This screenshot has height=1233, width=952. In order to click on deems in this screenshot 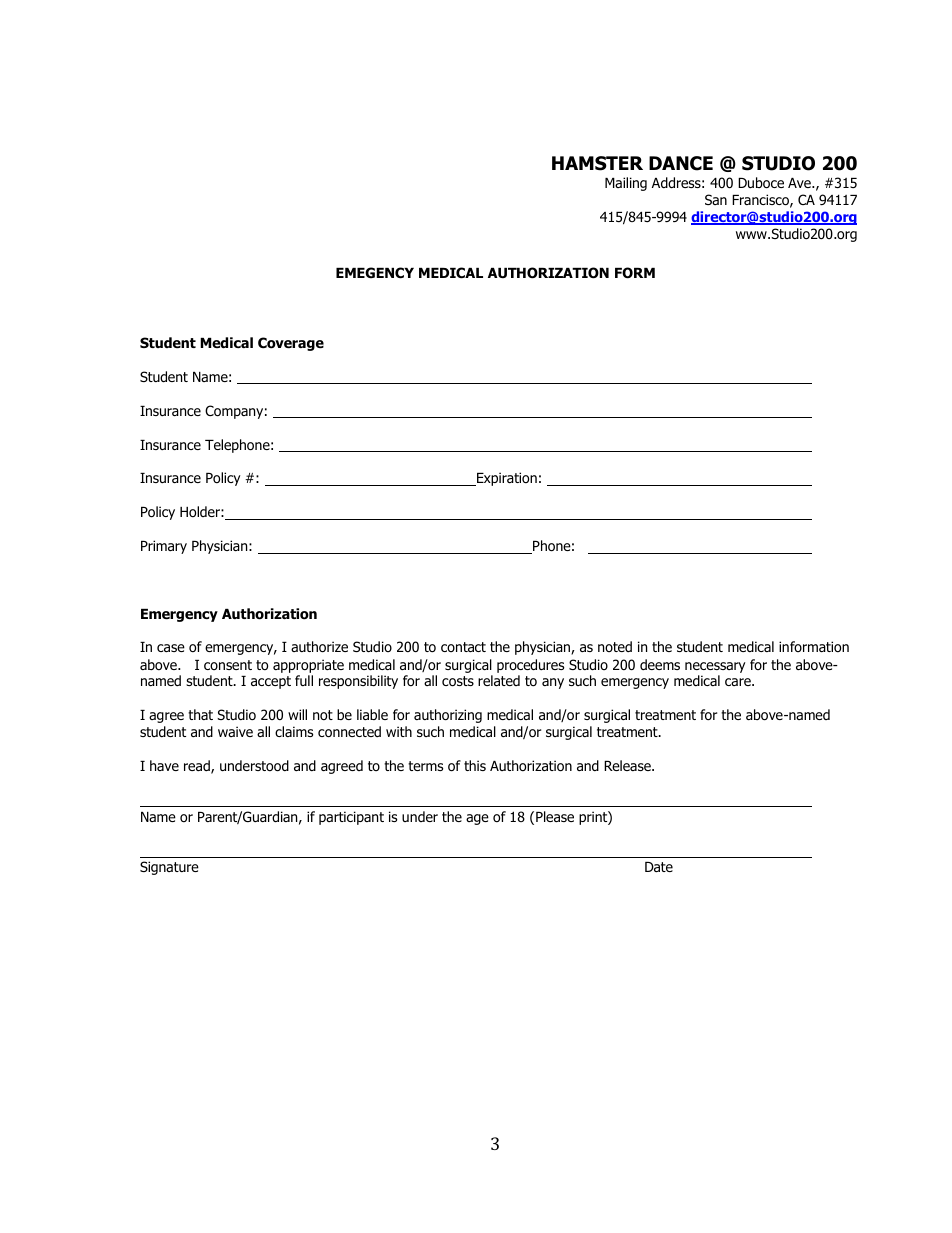, I will do `click(660, 664)`.
